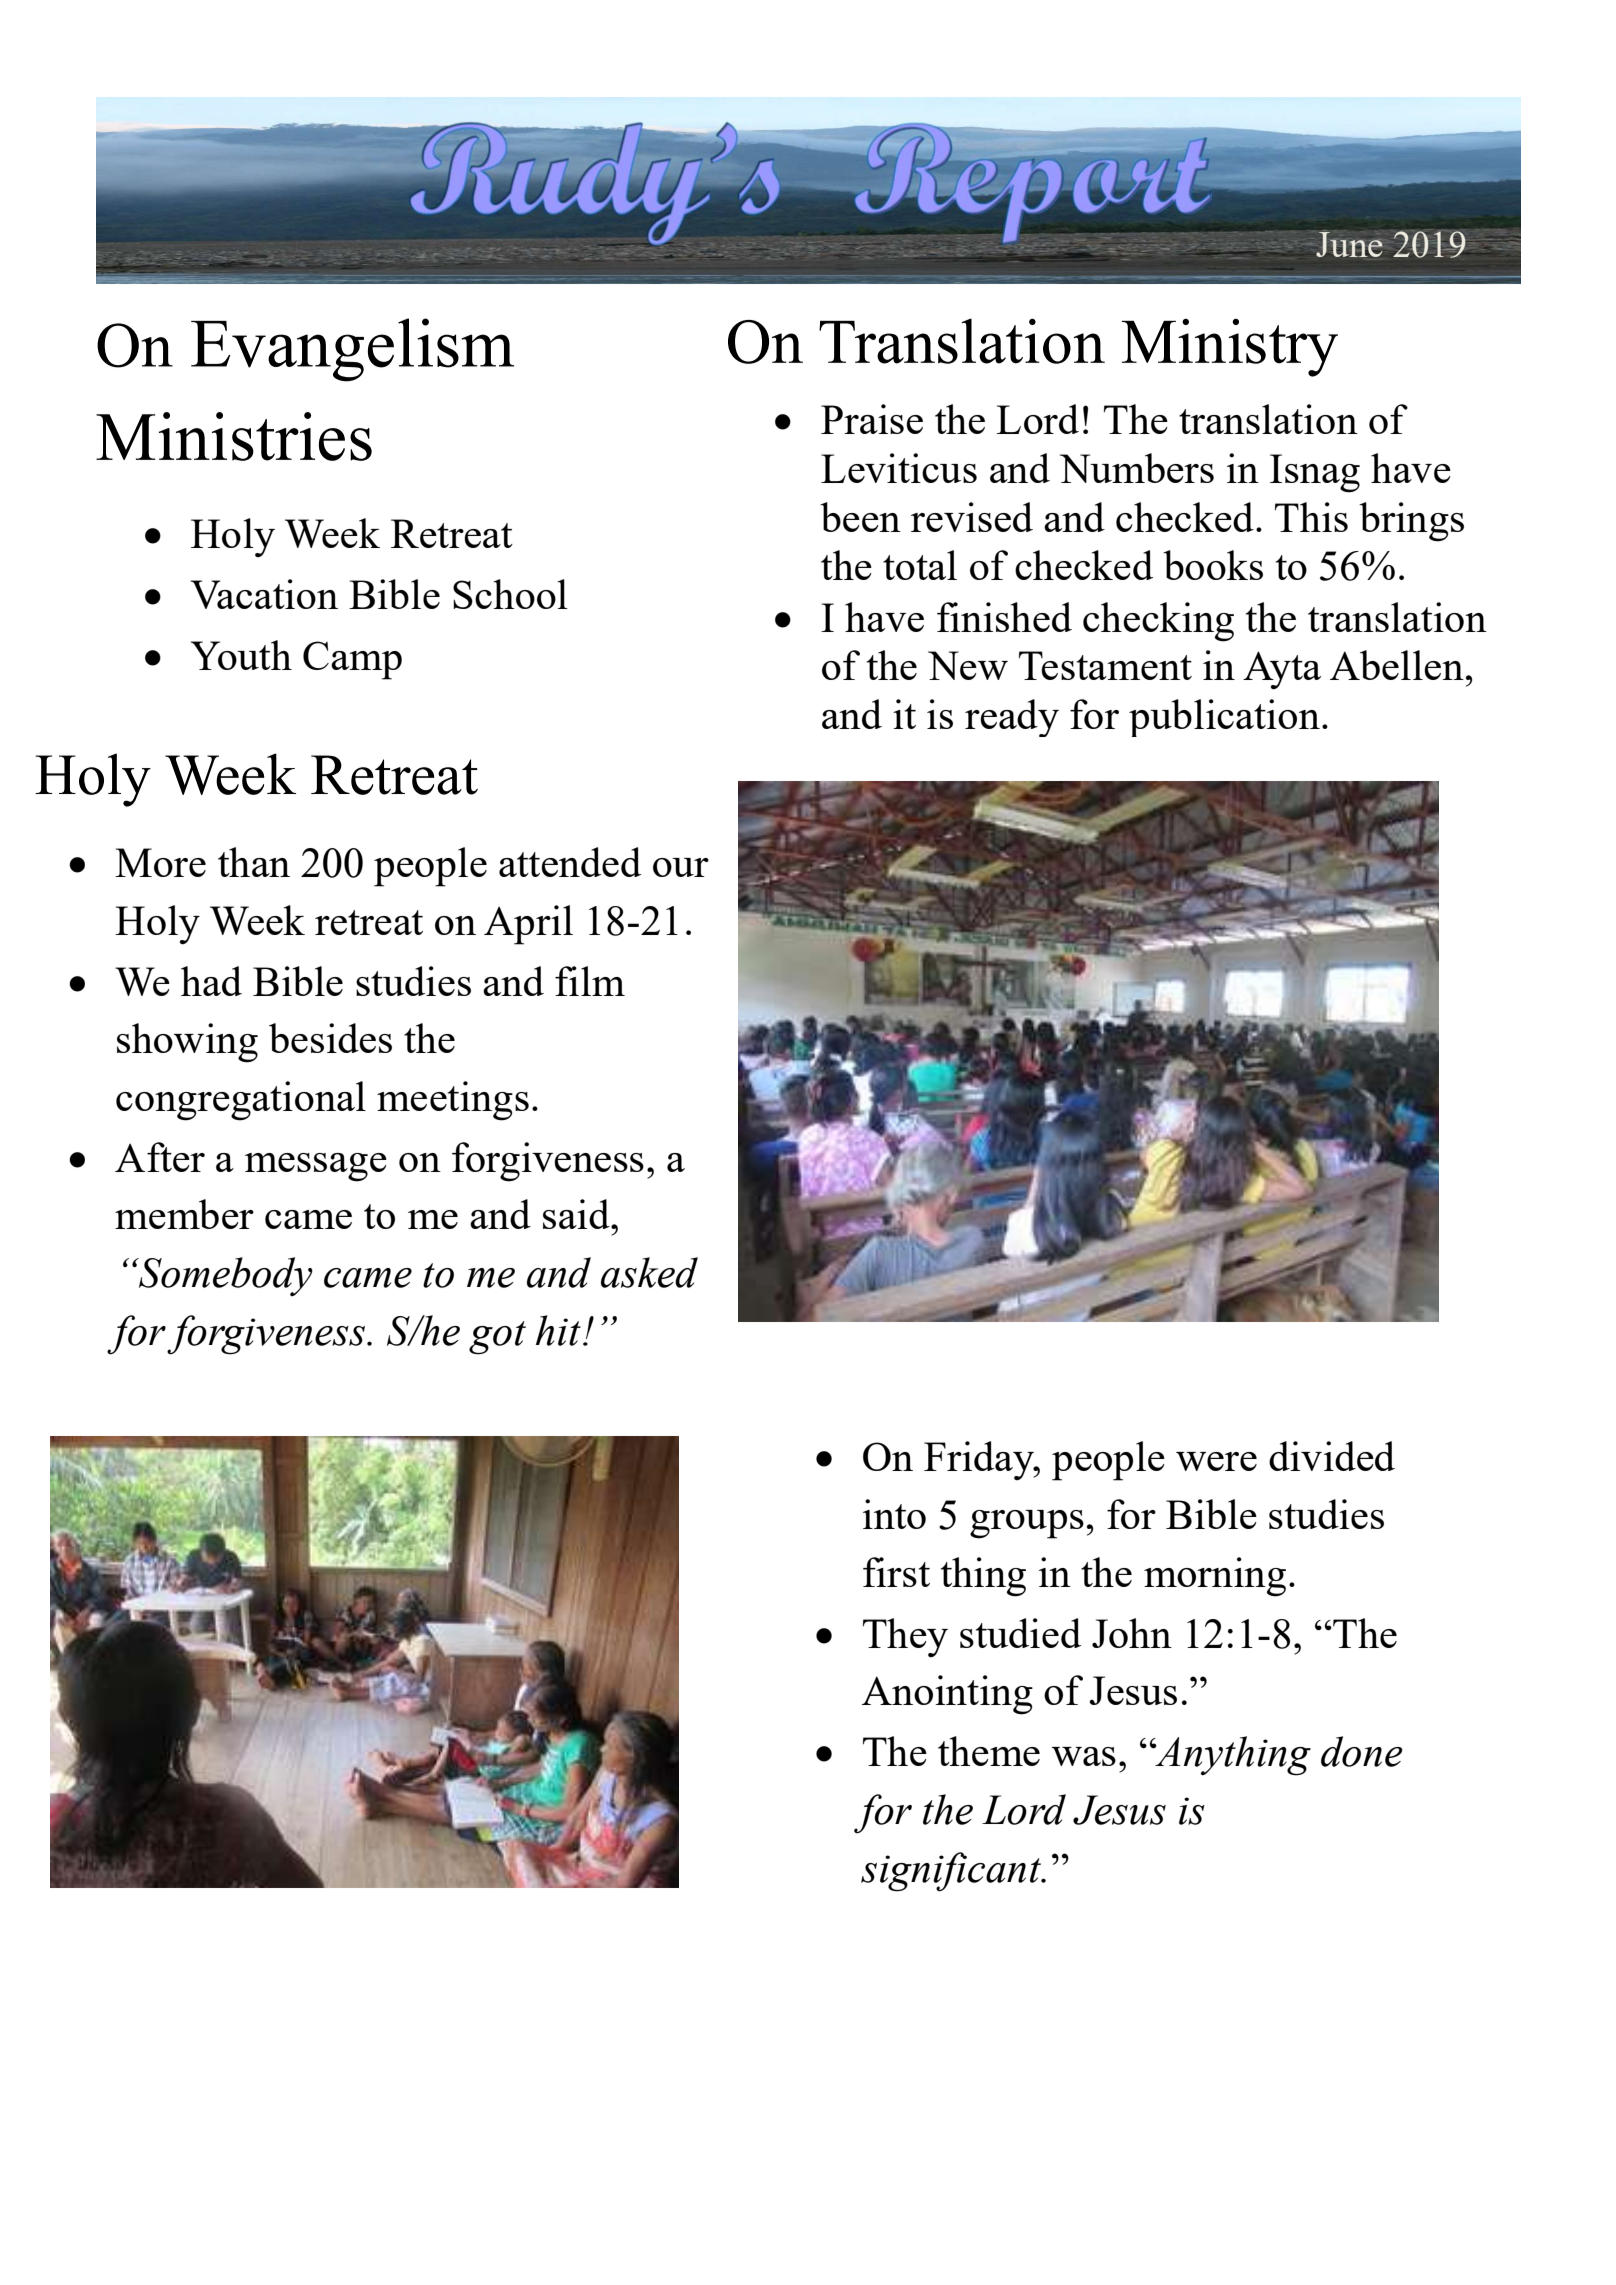  I want to click on significant, so click(952, 1872).
